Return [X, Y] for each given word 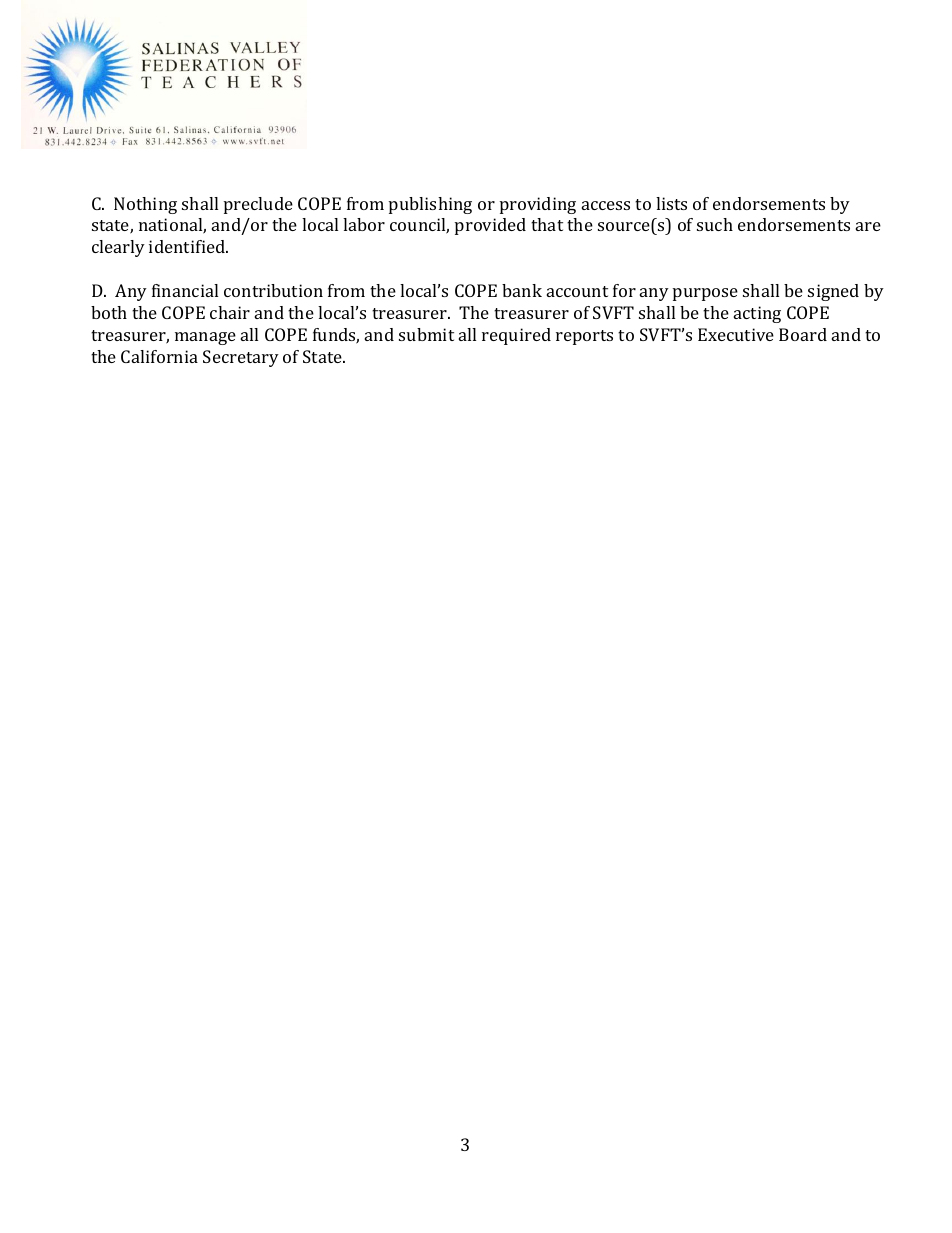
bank [522, 290]
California [159, 356]
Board [803, 334]
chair [230, 312]
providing [538, 205]
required [516, 336]
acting [757, 314]
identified [188, 246]
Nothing [145, 205]
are [868, 226]
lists [671, 203]
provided [490, 226]
